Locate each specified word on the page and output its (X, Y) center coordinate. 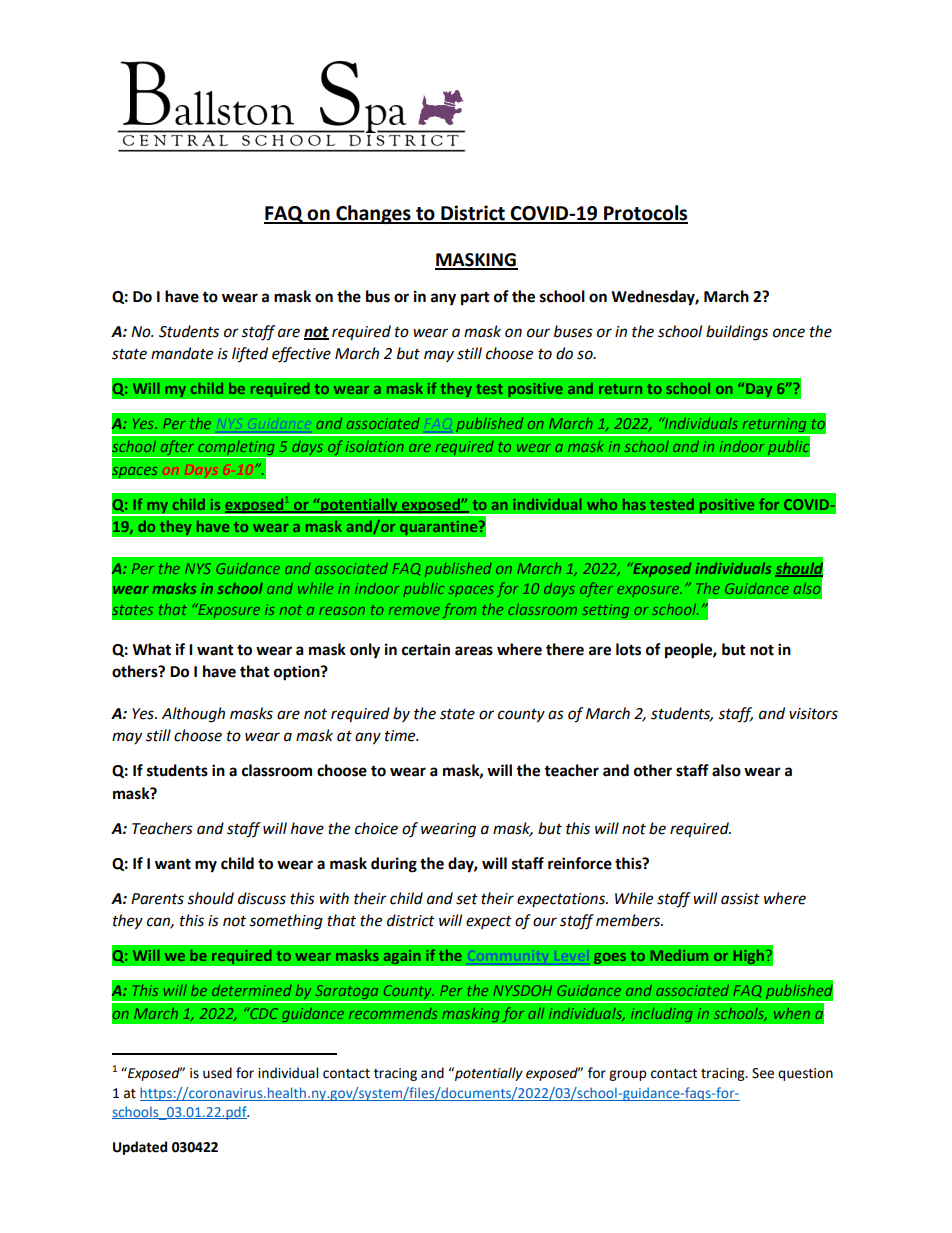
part (475, 299)
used (217, 1073)
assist (740, 899)
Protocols (645, 214)
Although (193, 715)
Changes (373, 214)
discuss (262, 898)
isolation (375, 446)
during (394, 865)
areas (474, 651)
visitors (813, 714)
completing (236, 449)
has (634, 504)
